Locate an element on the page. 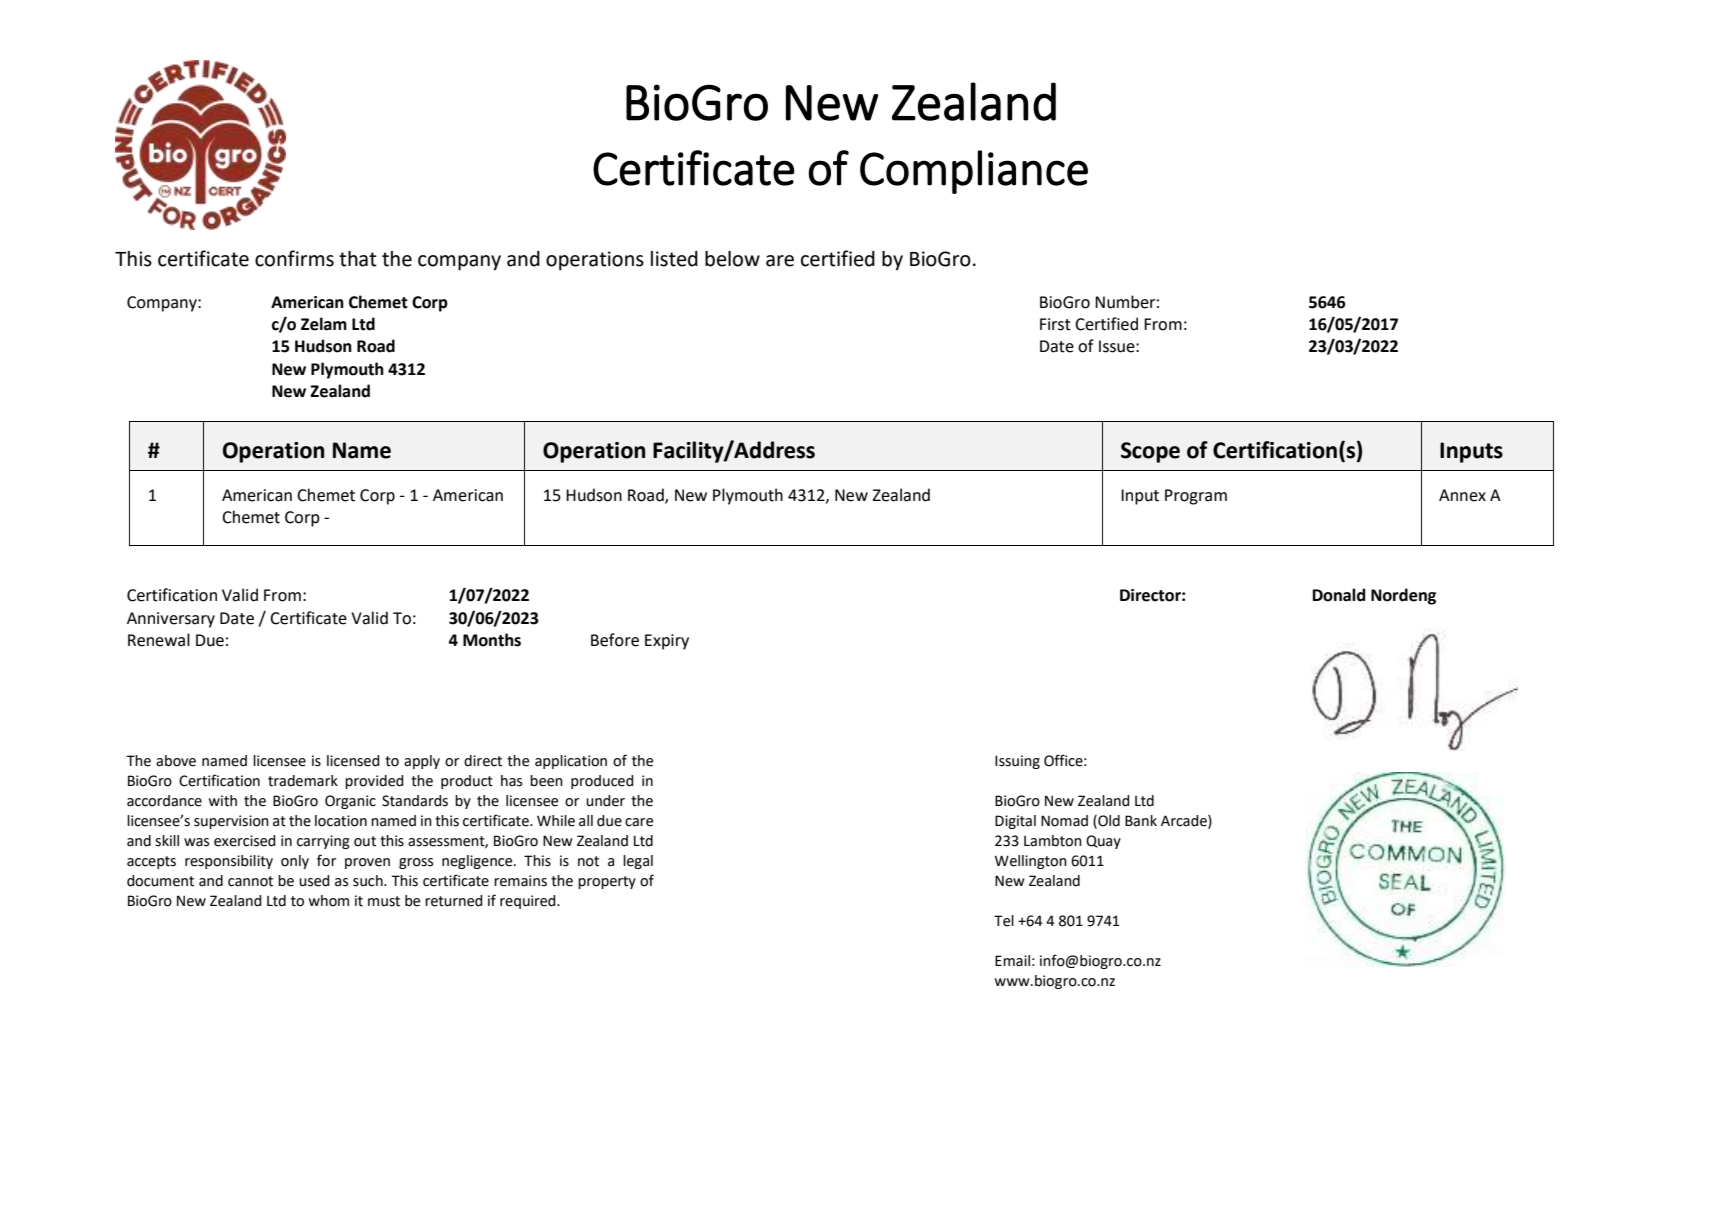 The image size is (1719, 1215). whom is located at coordinates (328, 901).
